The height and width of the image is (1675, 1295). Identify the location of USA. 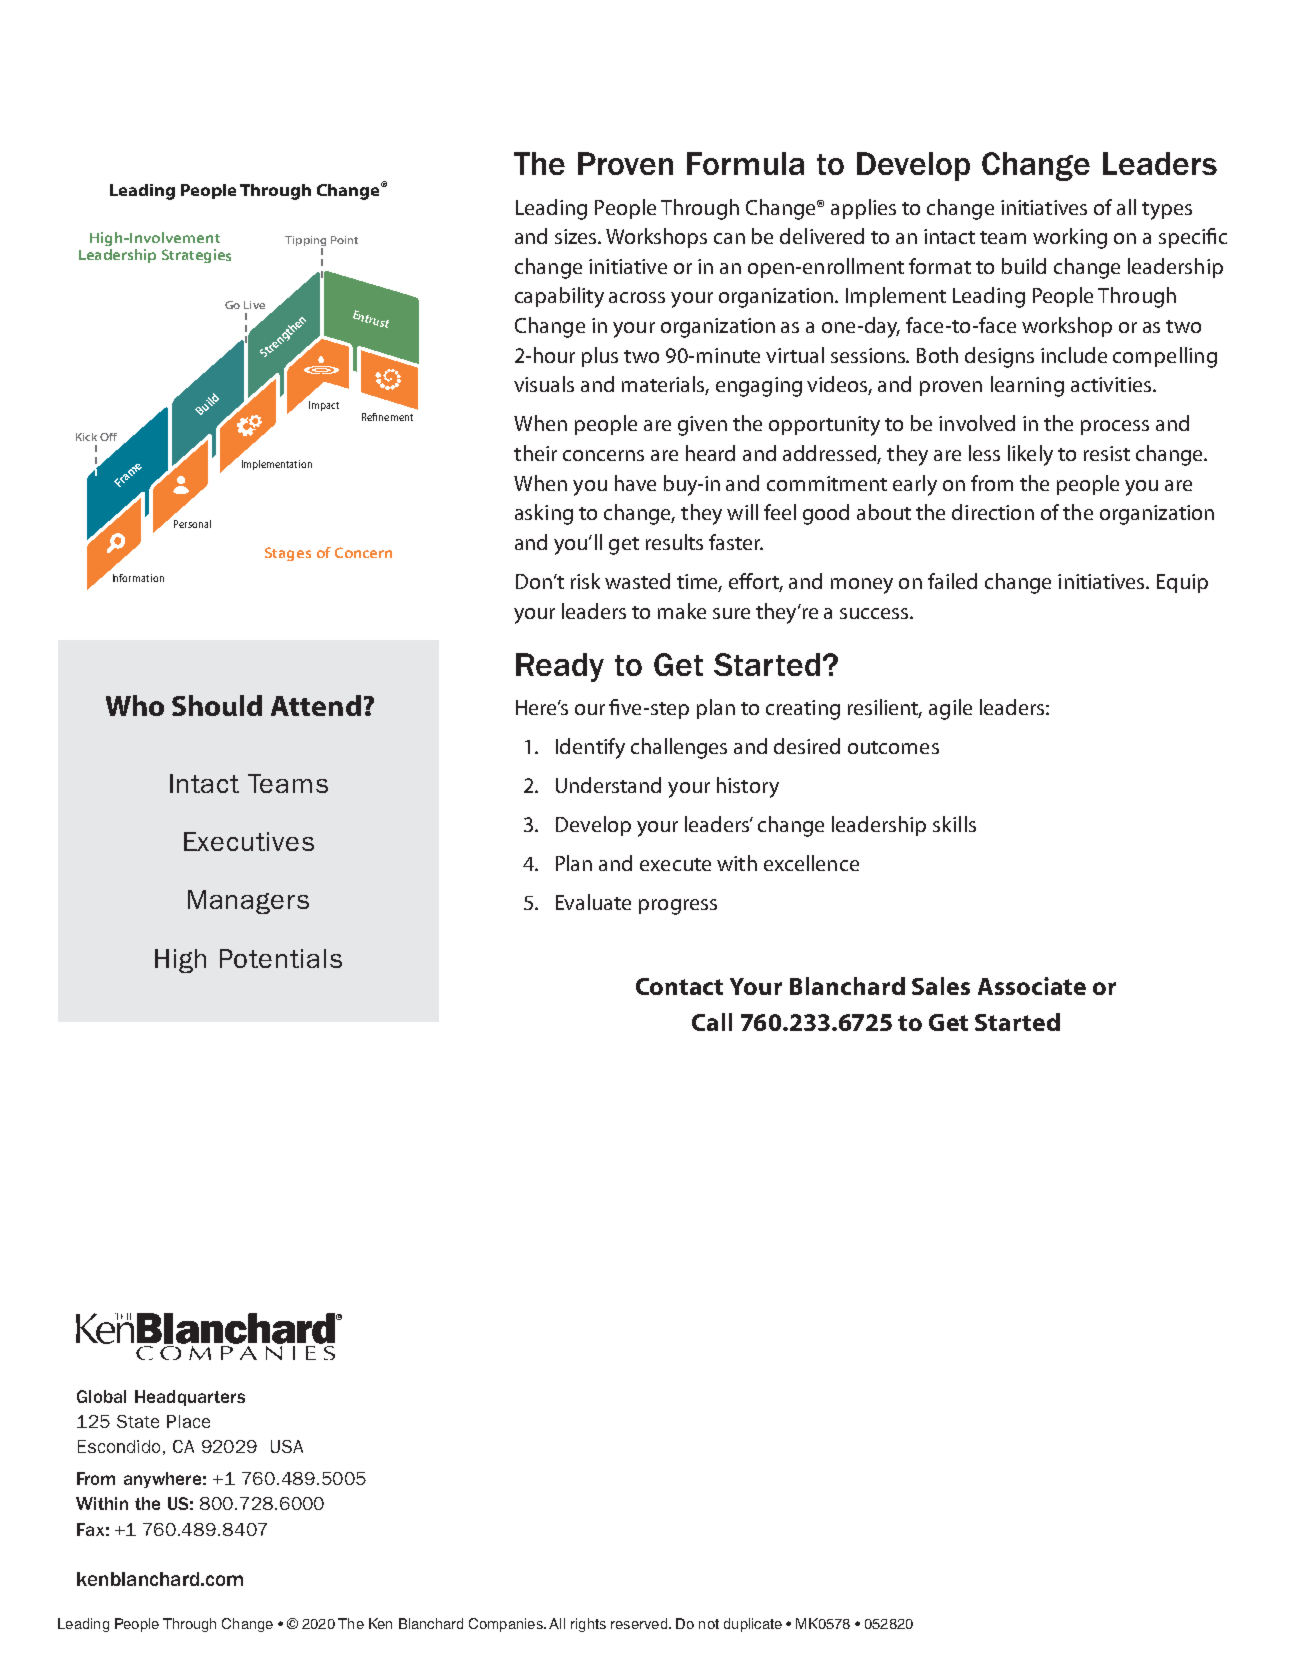
(287, 1446).
